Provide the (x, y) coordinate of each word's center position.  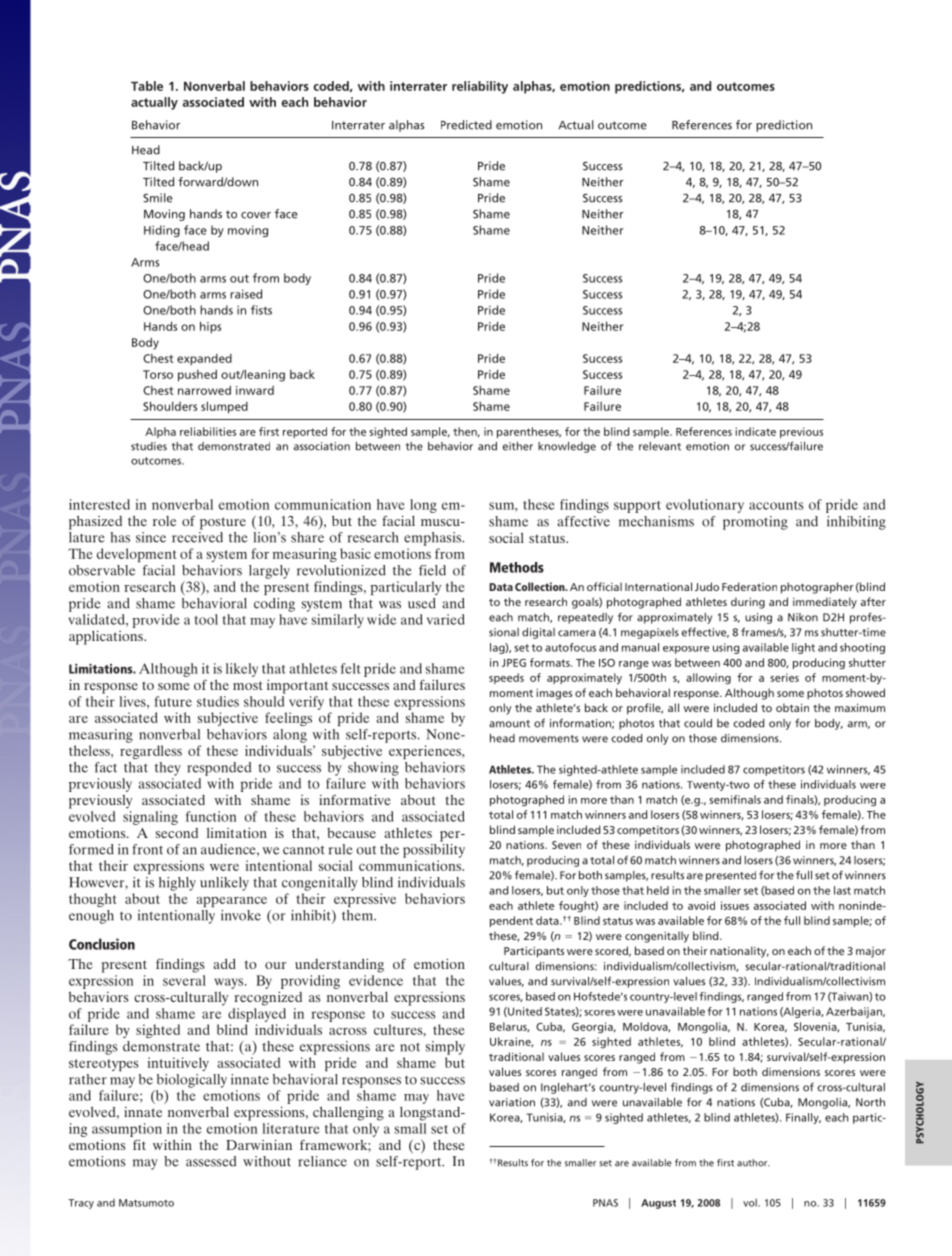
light (803, 648)
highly (177, 884)
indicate (756, 431)
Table (147, 86)
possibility (434, 849)
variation (512, 1102)
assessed (211, 1161)
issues (735, 905)
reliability (480, 87)
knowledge (567, 447)
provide (156, 621)
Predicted (466, 125)
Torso (158, 374)
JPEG (514, 663)
